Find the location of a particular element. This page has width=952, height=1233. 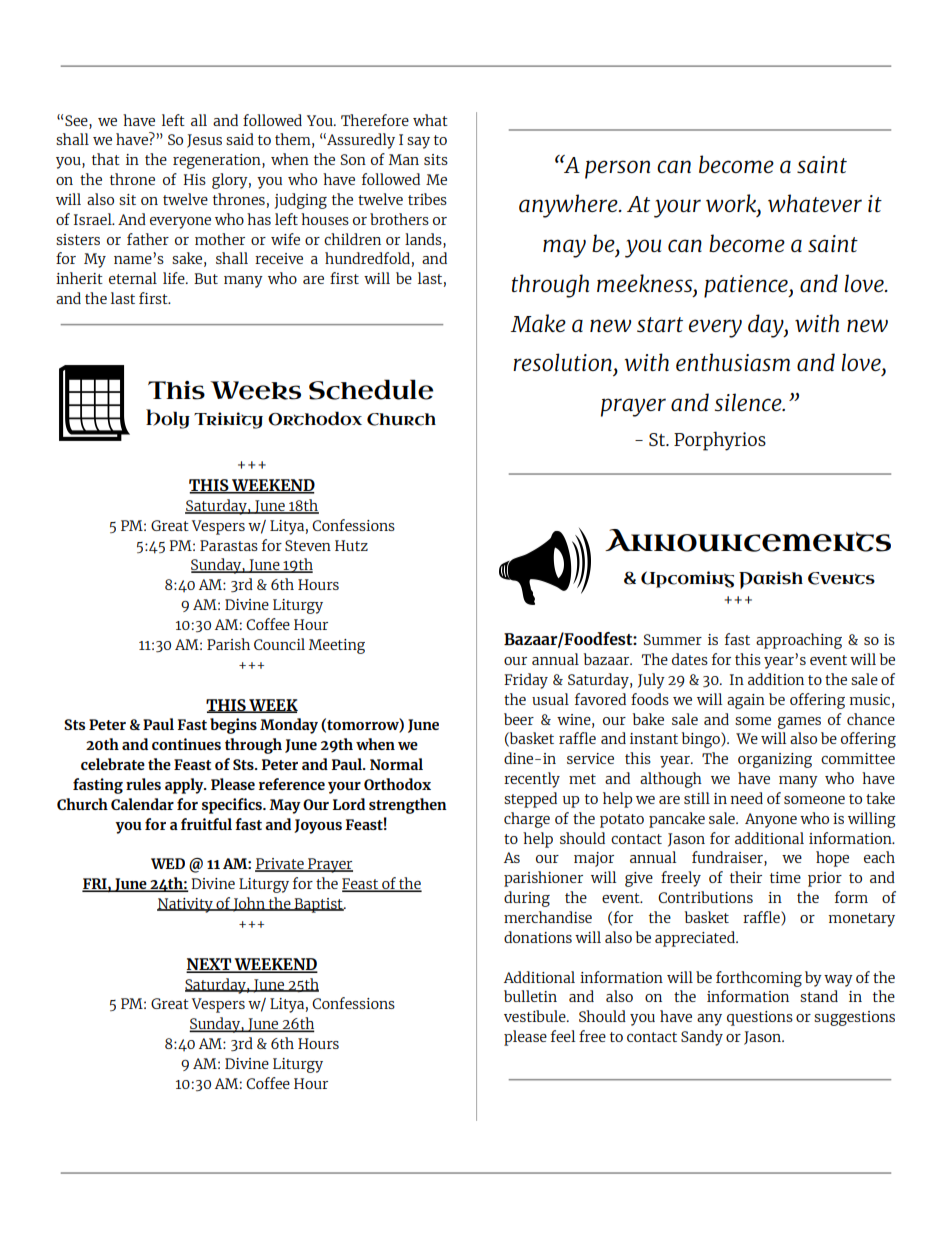

Steven is located at coordinates (308, 545).
